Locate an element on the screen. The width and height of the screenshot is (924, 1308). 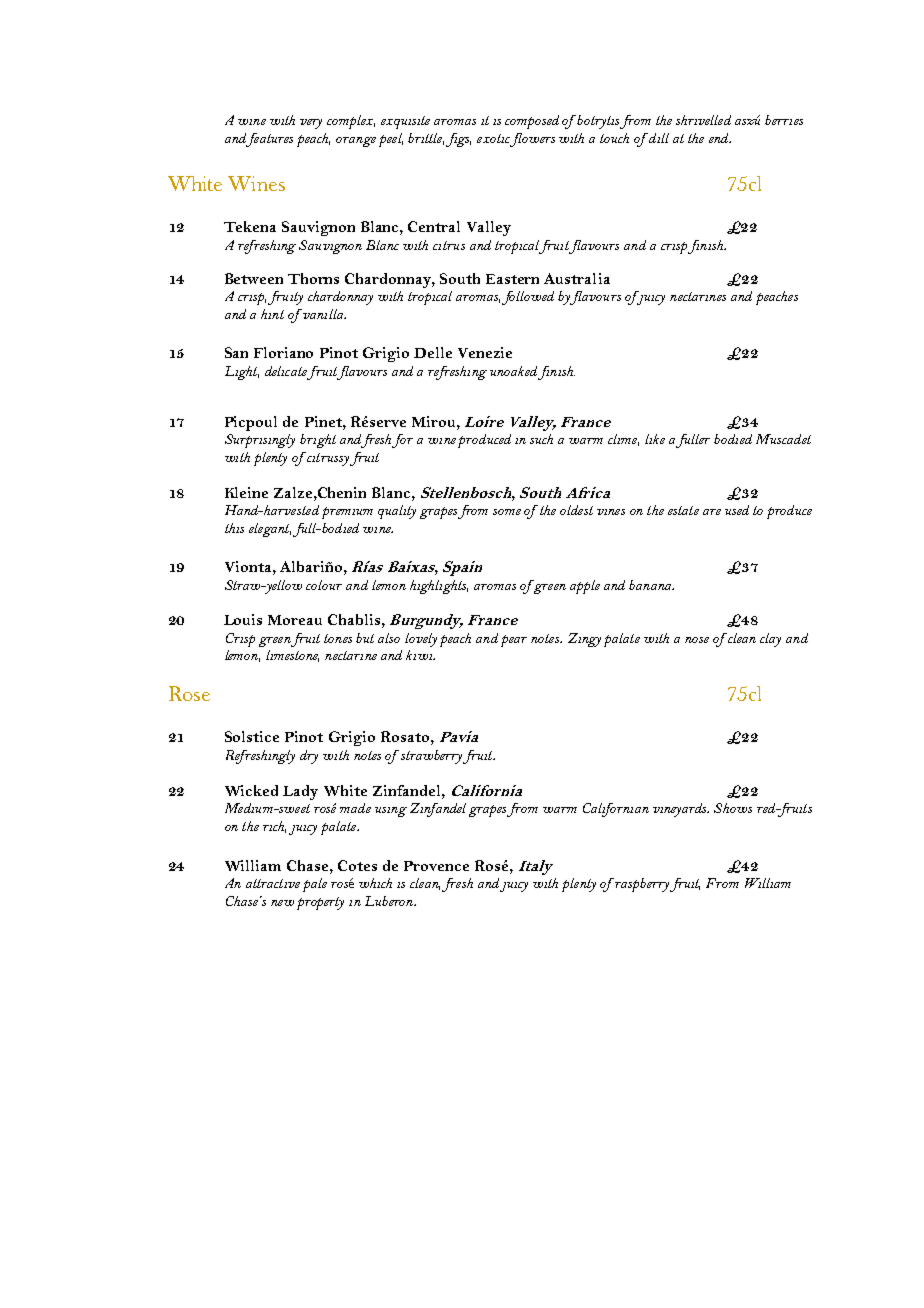
some is located at coordinates (507, 512).
